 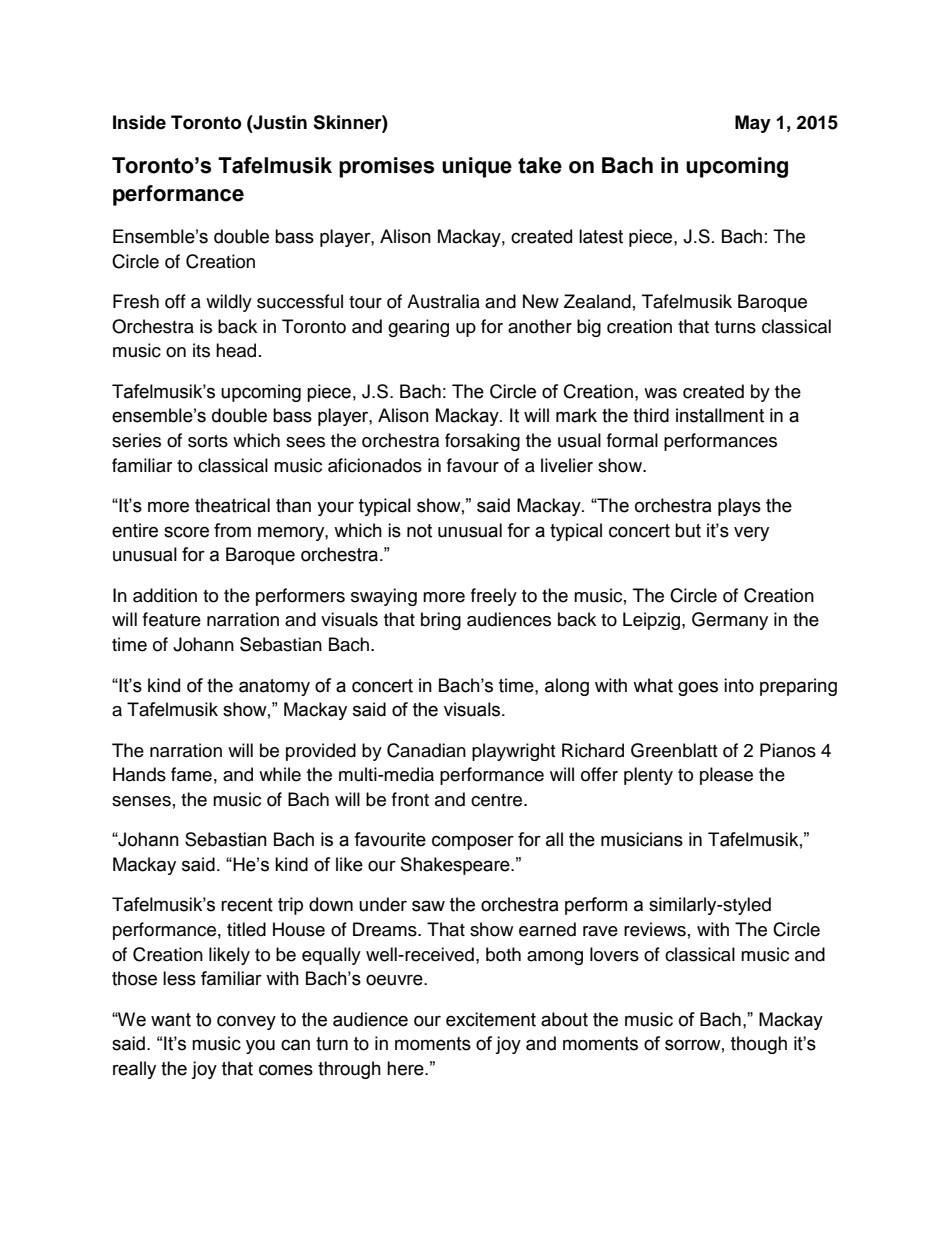 What do you see at coordinates (753, 124) in the page?
I see `May` at bounding box center [753, 124].
